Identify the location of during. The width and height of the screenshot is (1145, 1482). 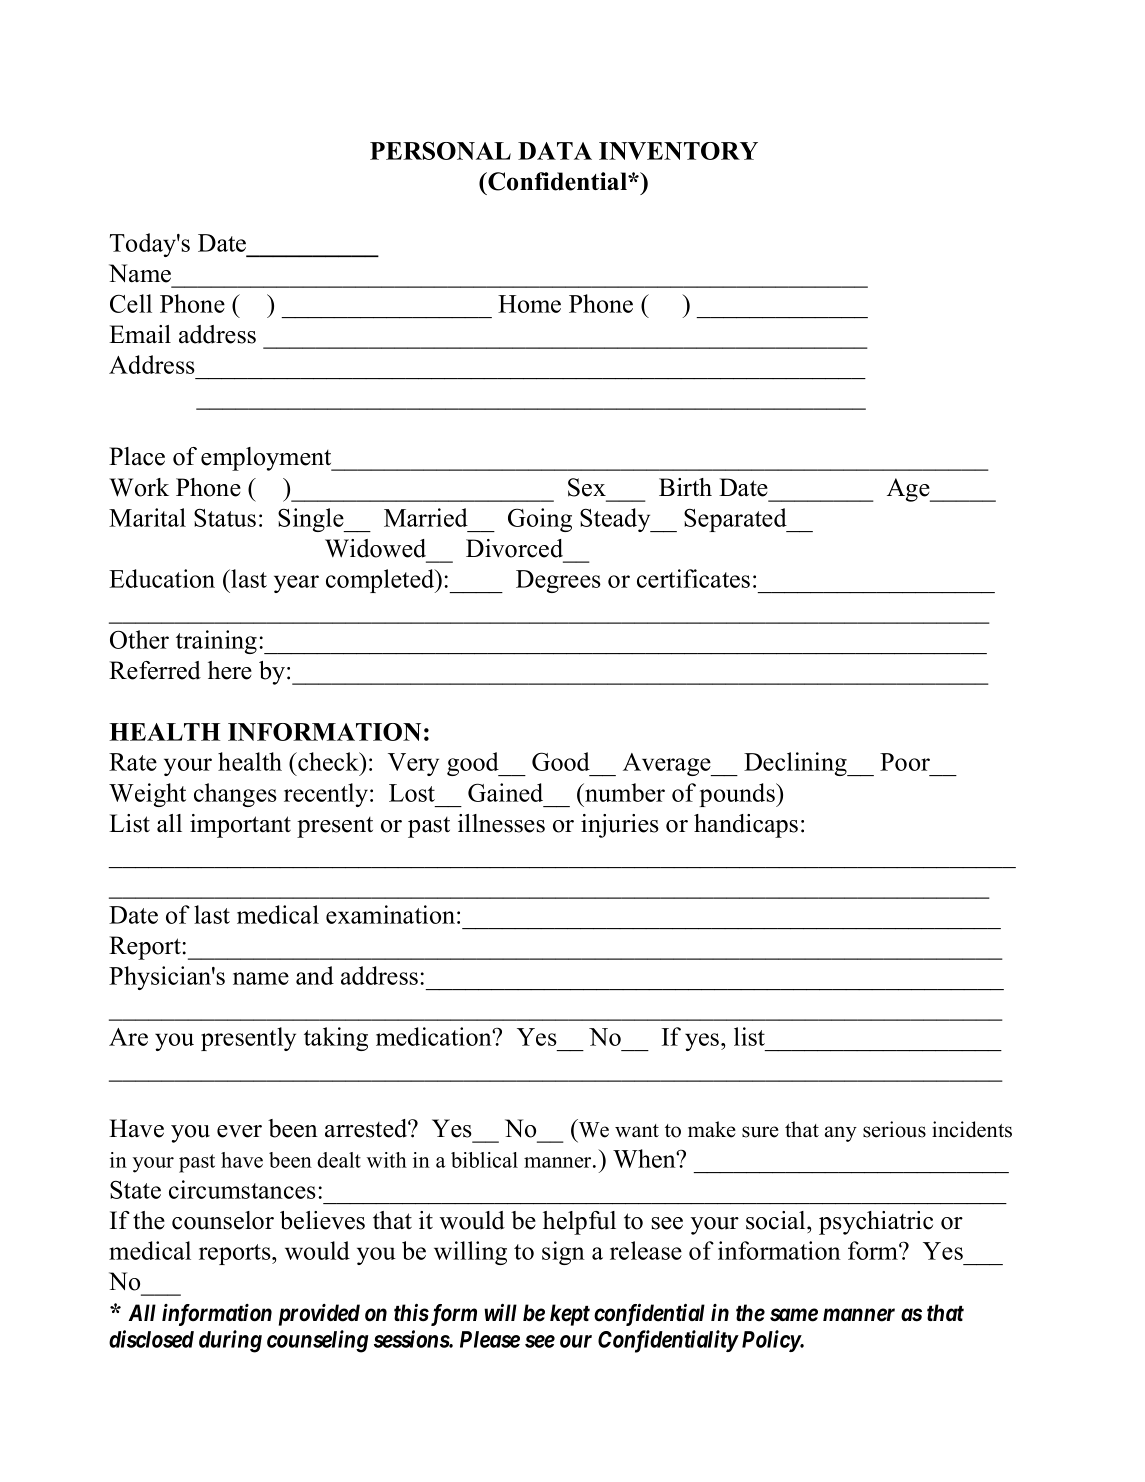
(230, 1341).
